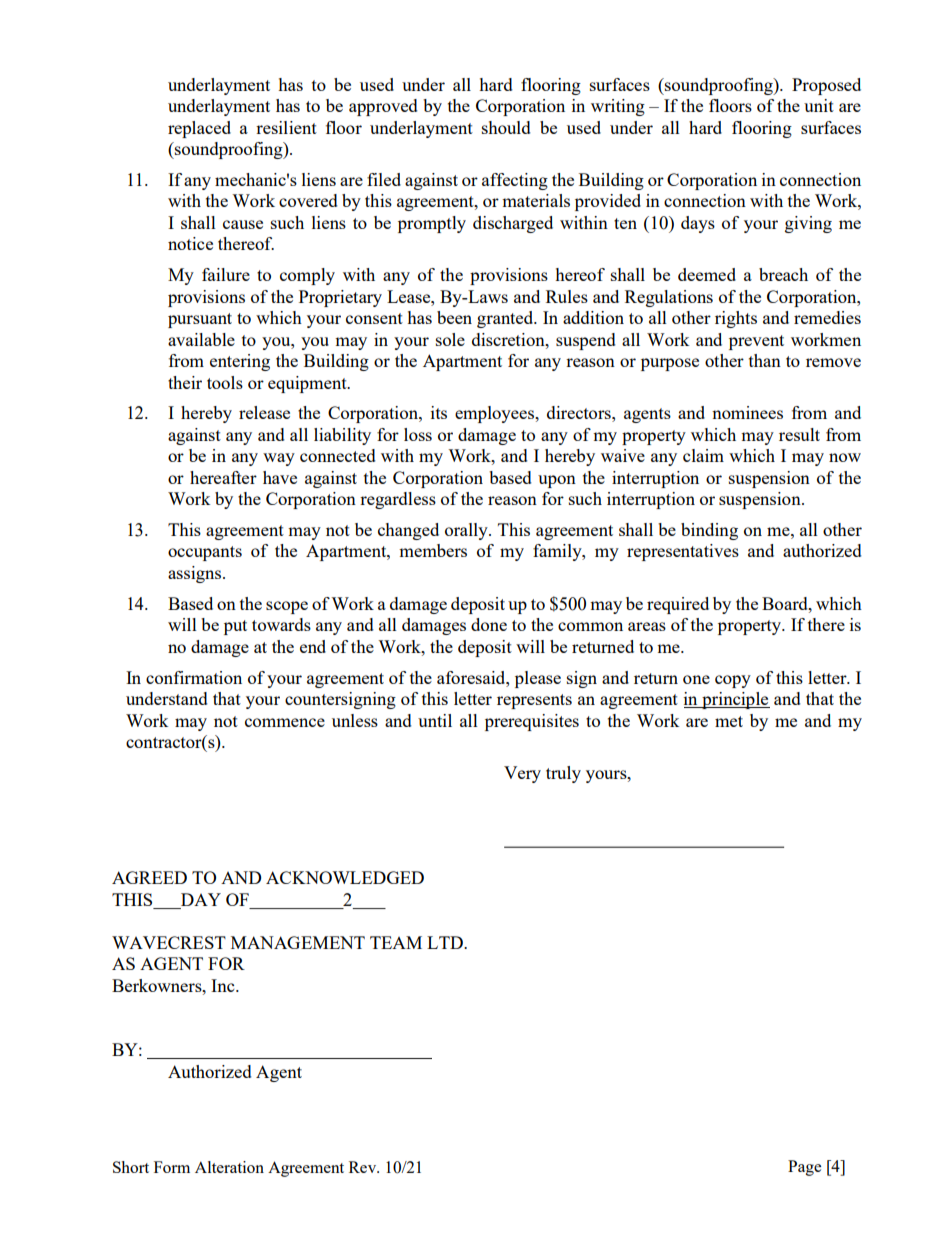 This screenshot has width=952, height=1233. What do you see at coordinates (786, 603) in the screenshot?
I see `Board` at bounding box center [786, 603].
